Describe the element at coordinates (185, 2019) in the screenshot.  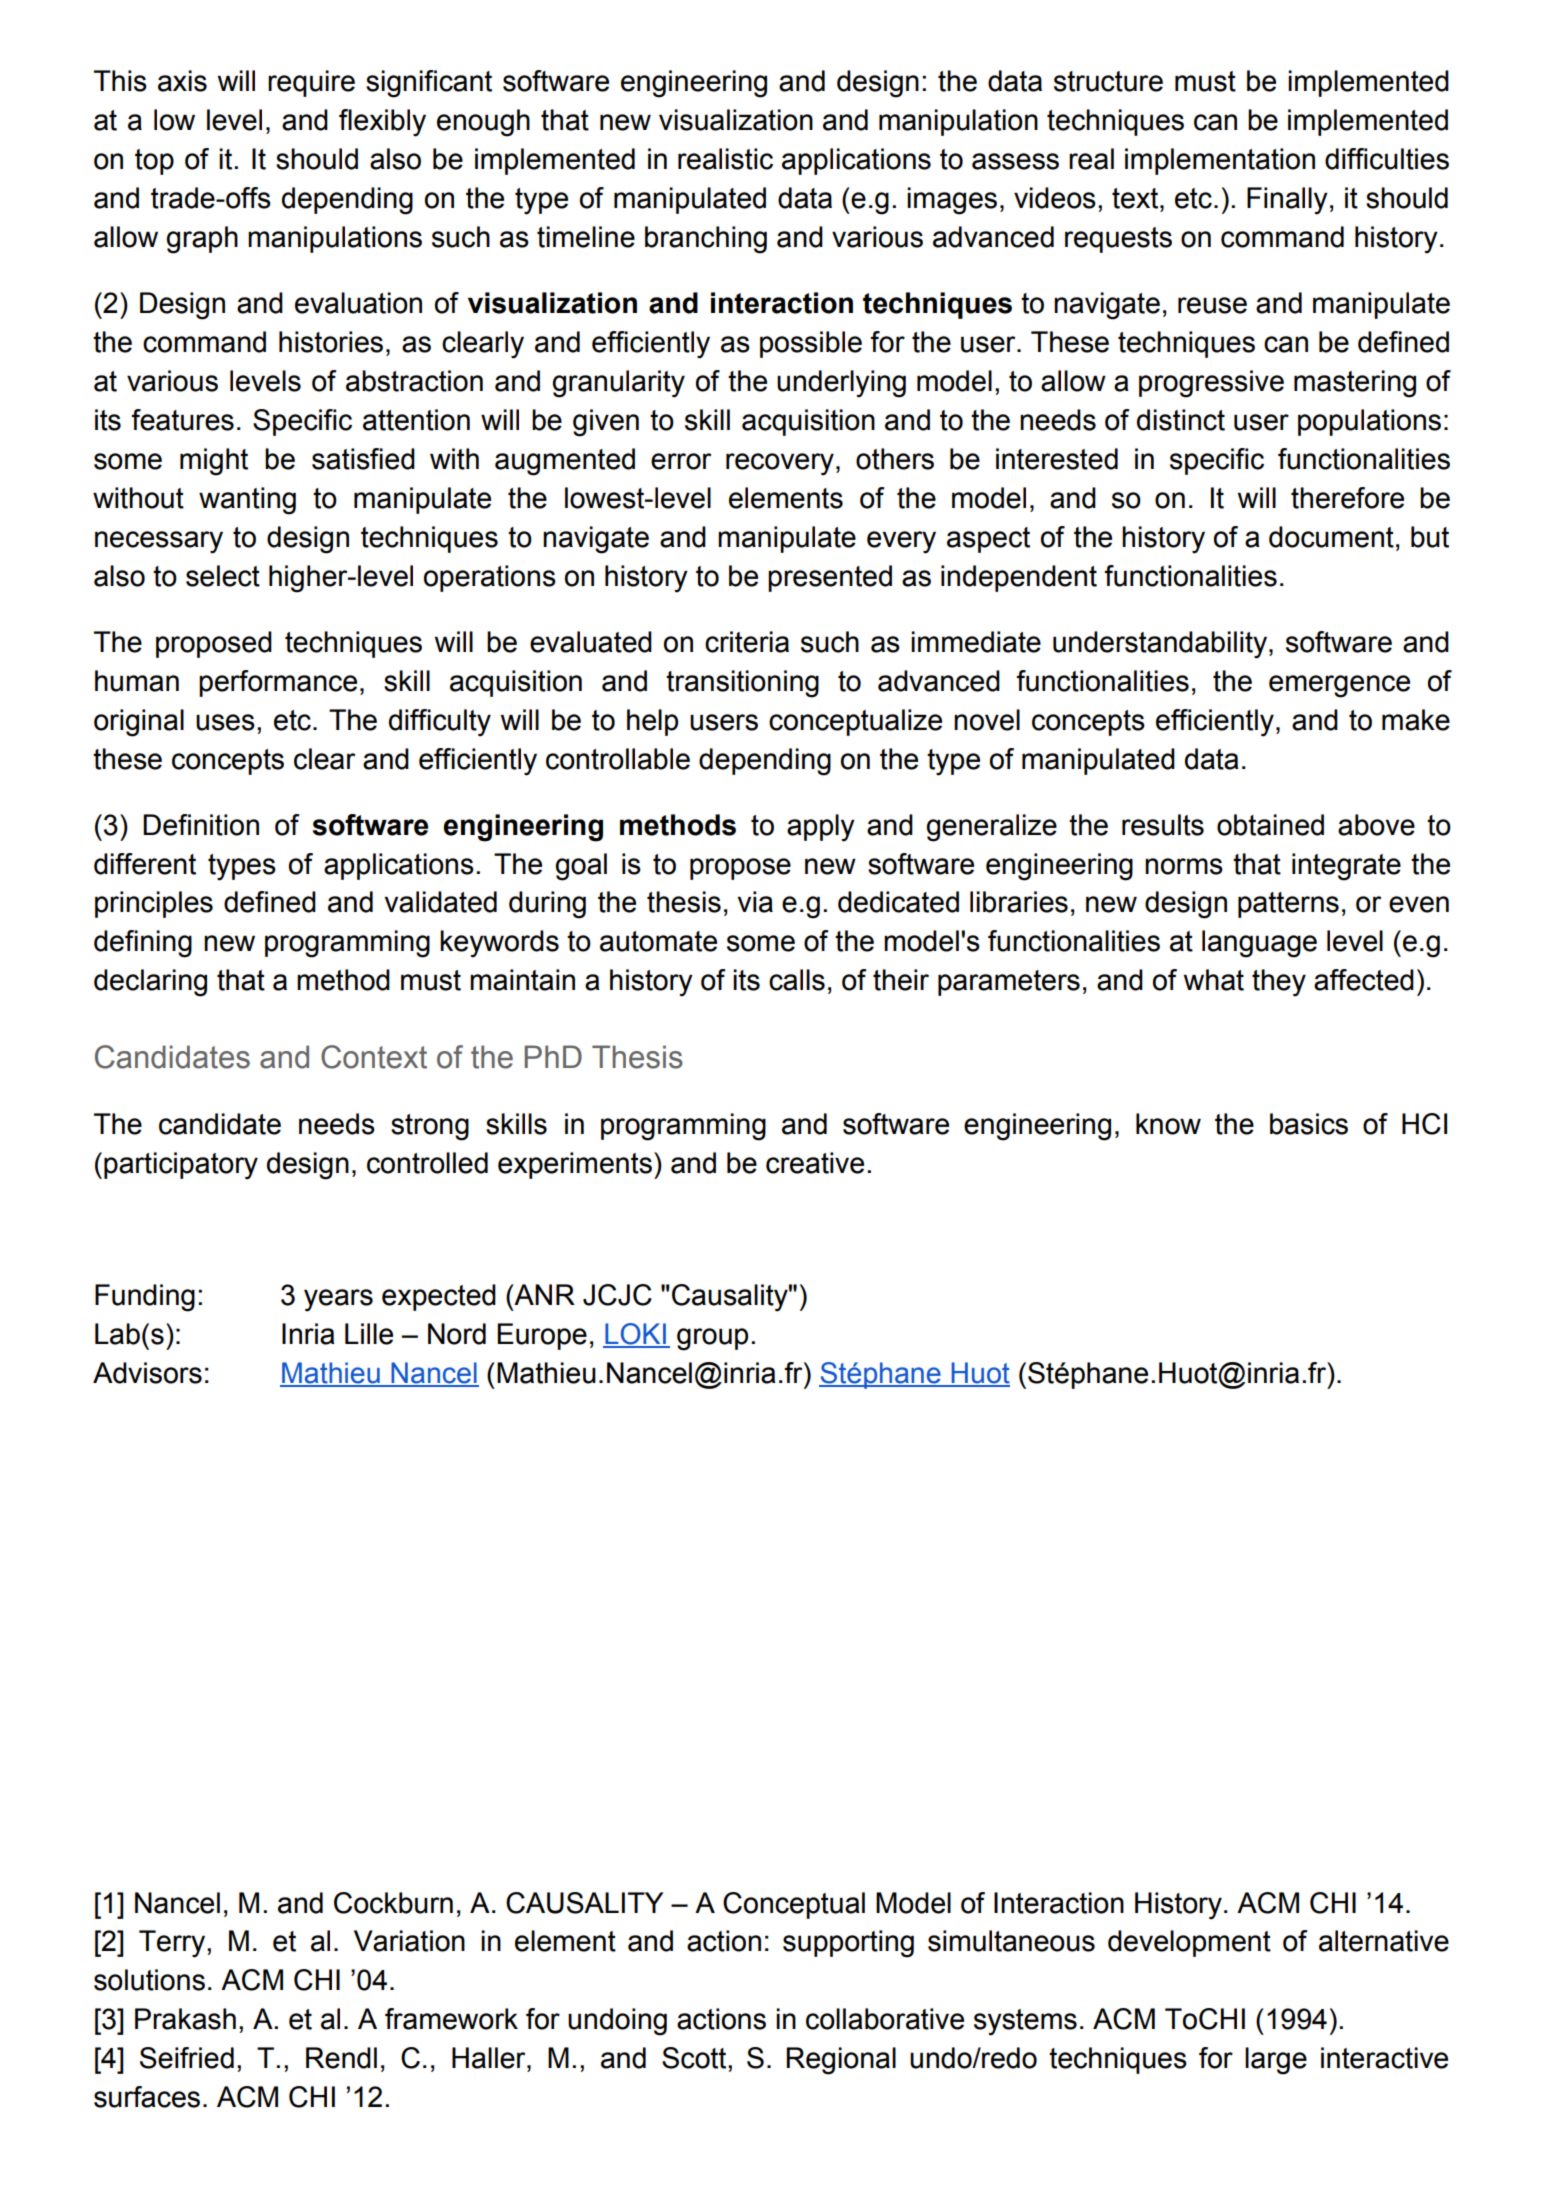
I see `Prakash` at that location.
